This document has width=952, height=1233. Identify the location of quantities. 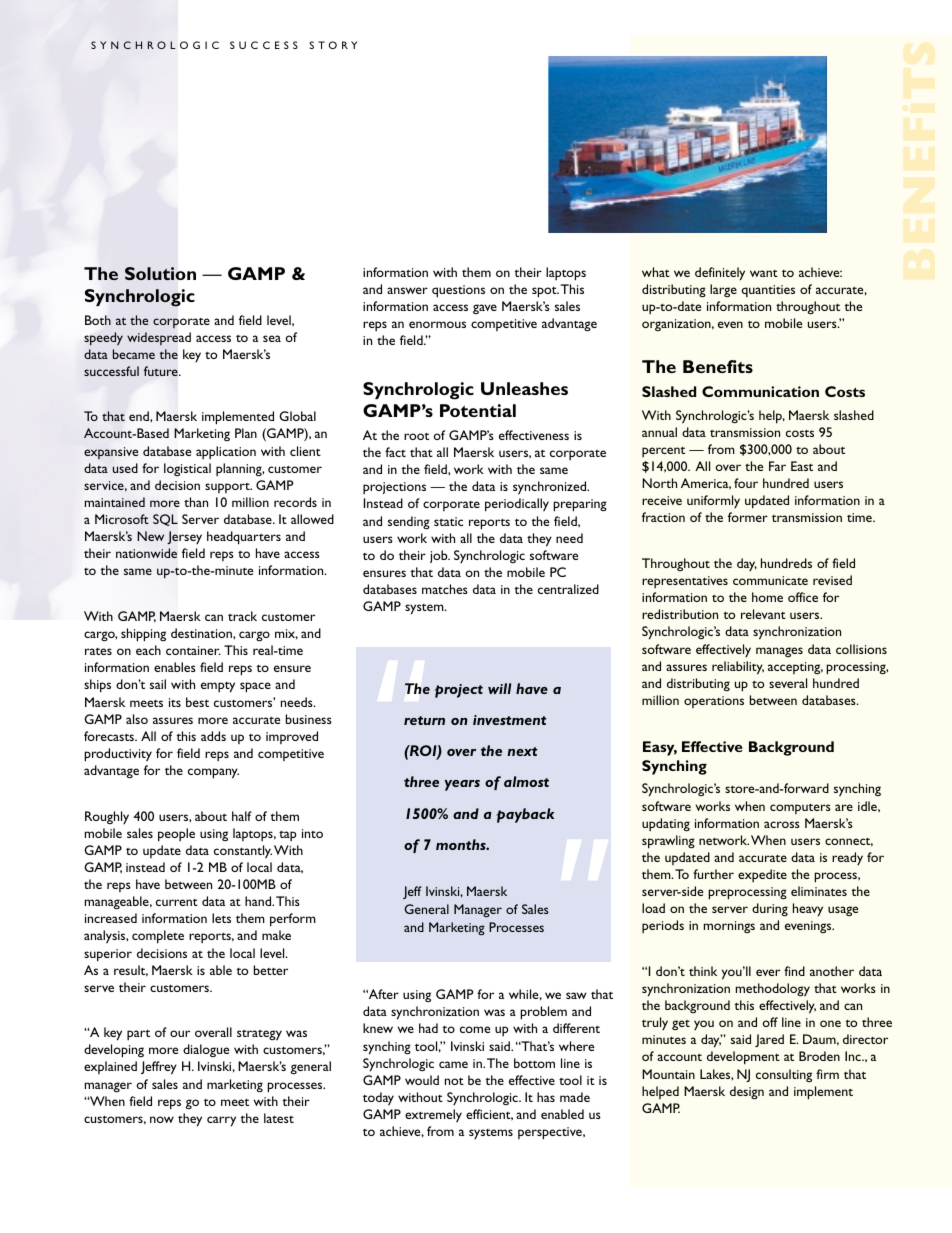
(768, 291).
